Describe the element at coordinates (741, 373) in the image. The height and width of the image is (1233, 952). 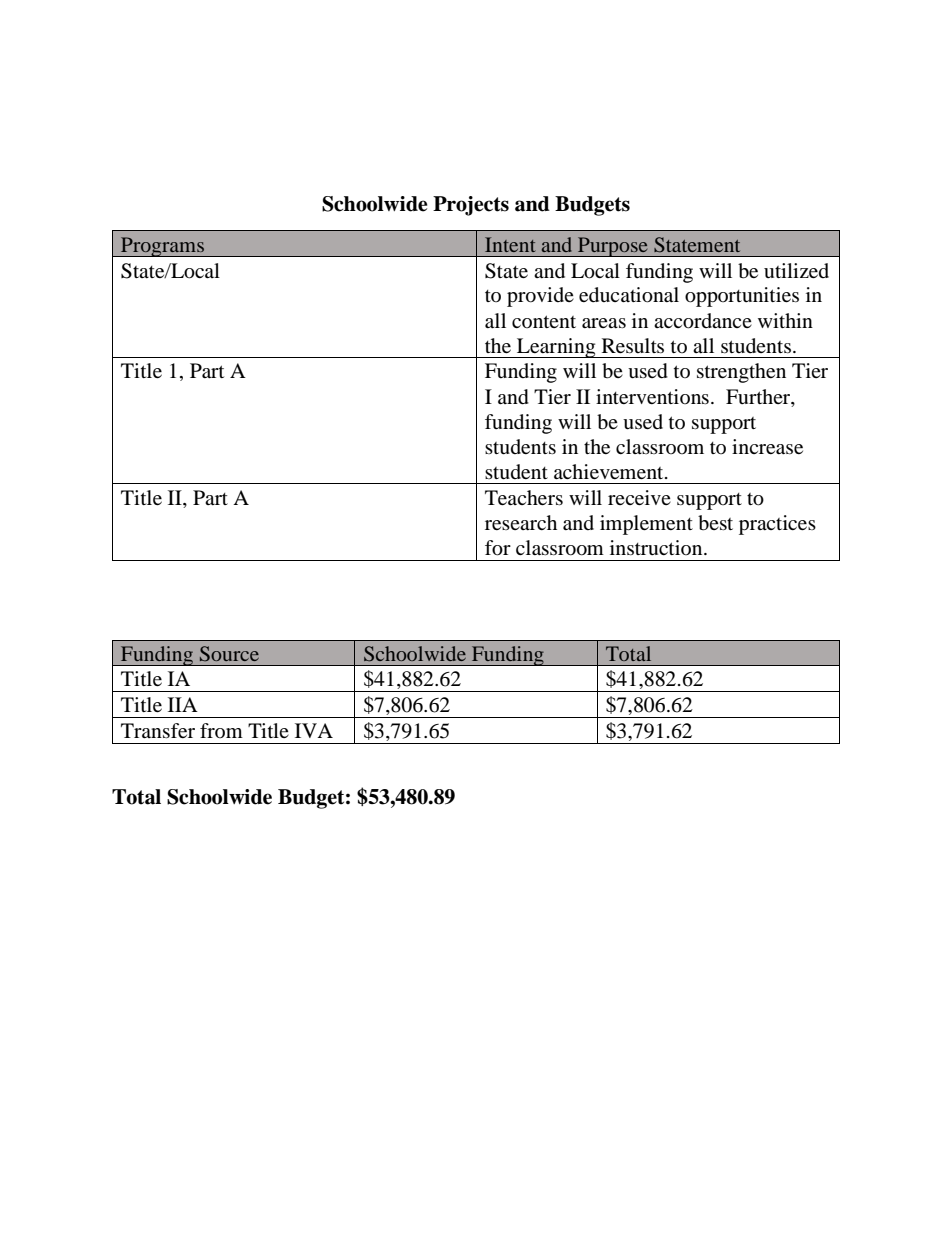
I see `strengthen` at that location.
